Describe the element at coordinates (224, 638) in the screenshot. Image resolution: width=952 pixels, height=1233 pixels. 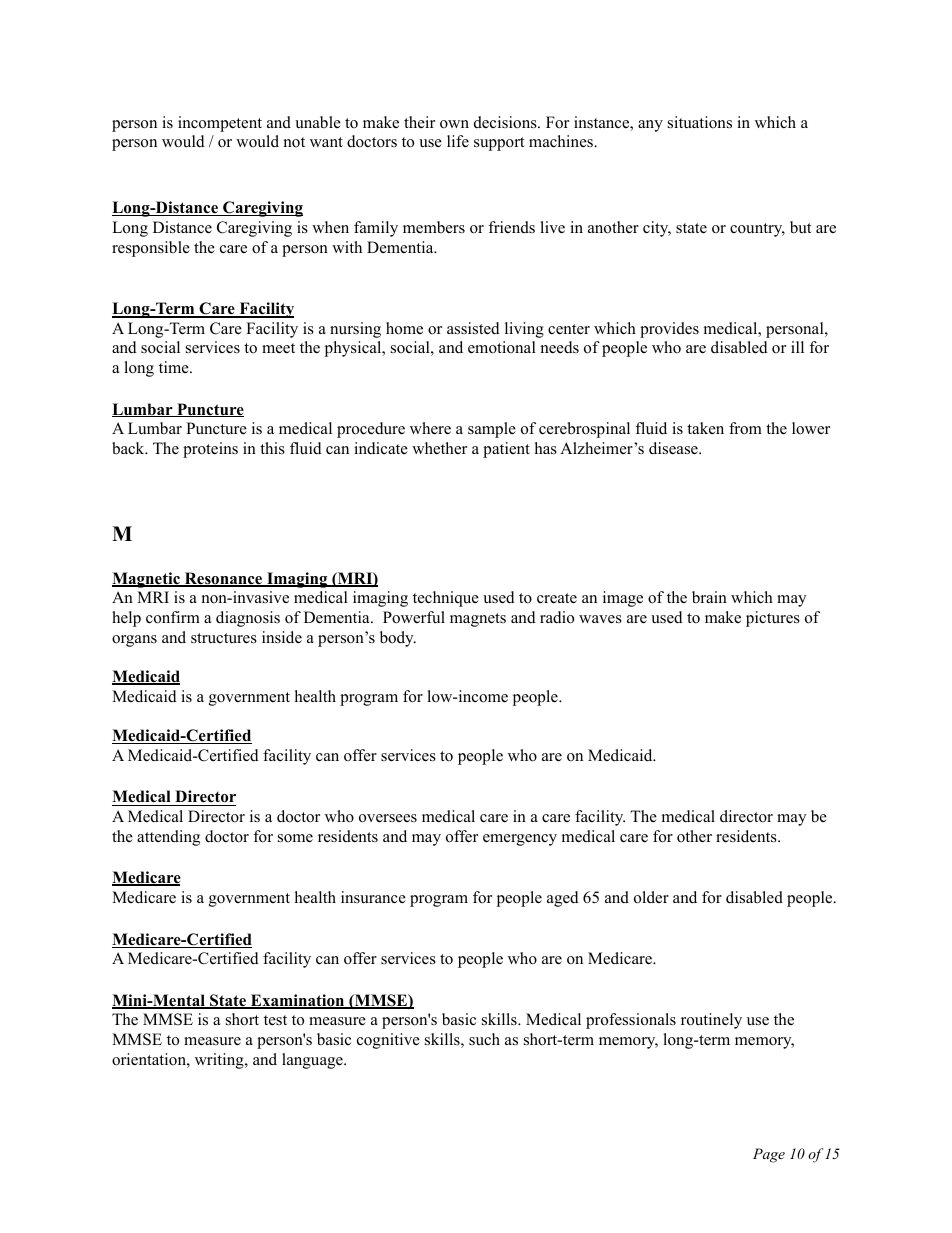
I see `structures` at that location.
